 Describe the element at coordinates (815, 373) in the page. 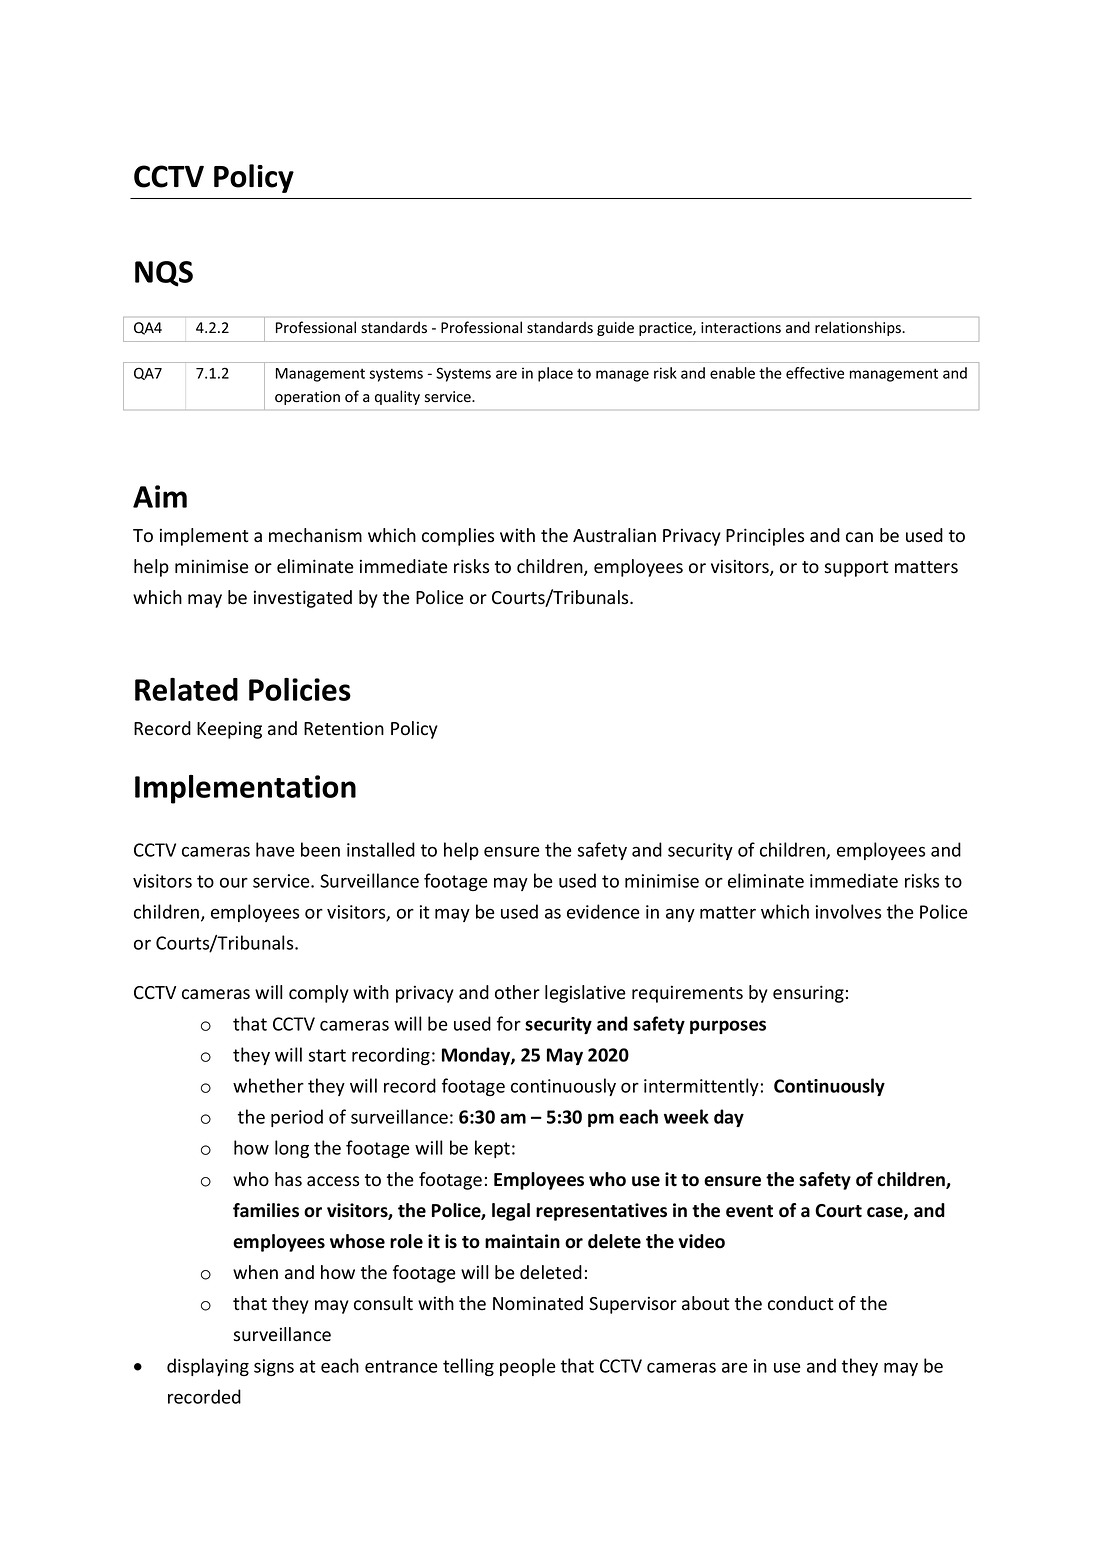

I see `effective` at that location.
